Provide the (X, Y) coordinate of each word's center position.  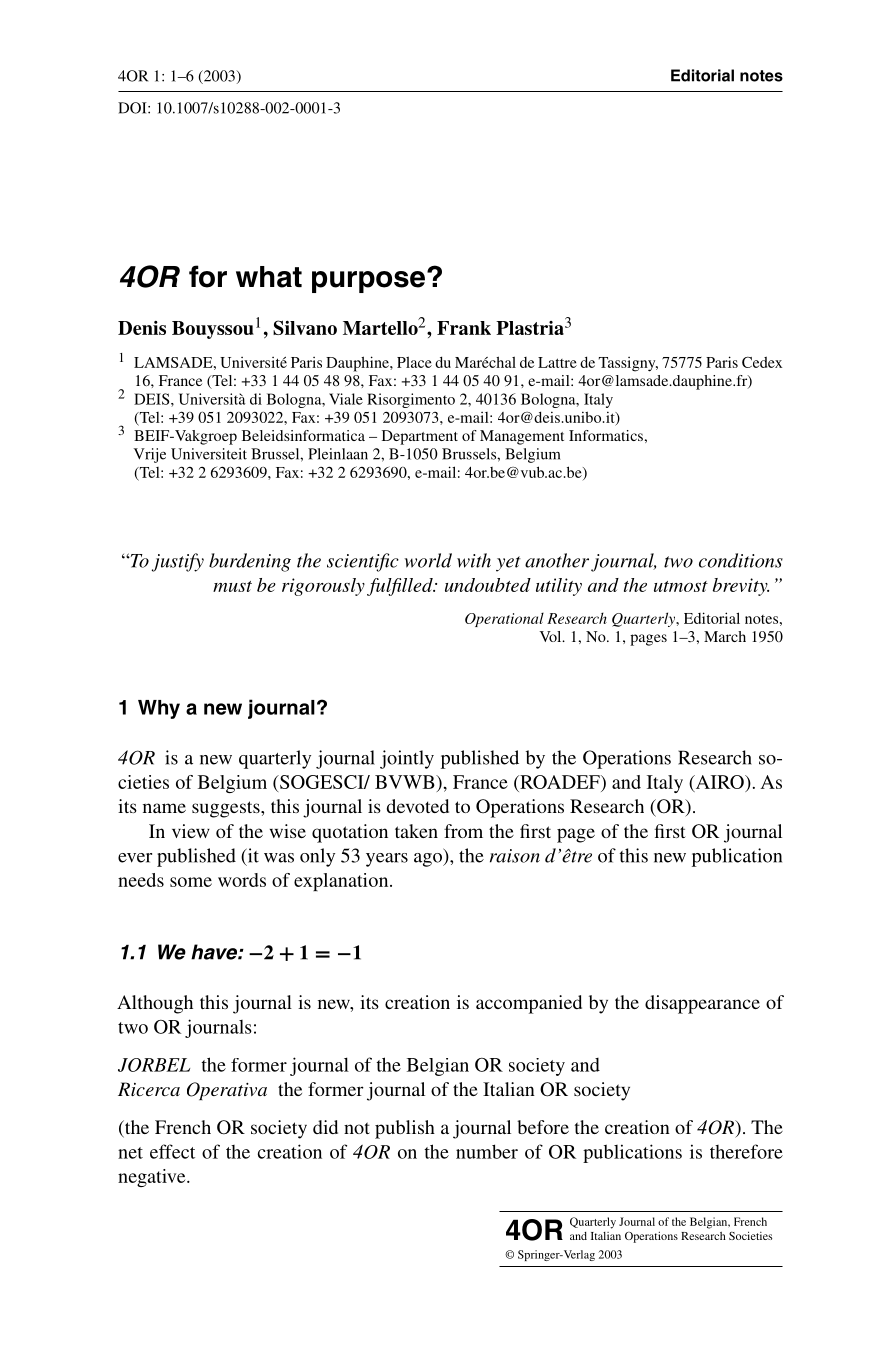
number (487, 1151)
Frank (464, 328)
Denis (142, 328)
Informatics (606, 435)
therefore (746, 1151)
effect (172, 1151)
